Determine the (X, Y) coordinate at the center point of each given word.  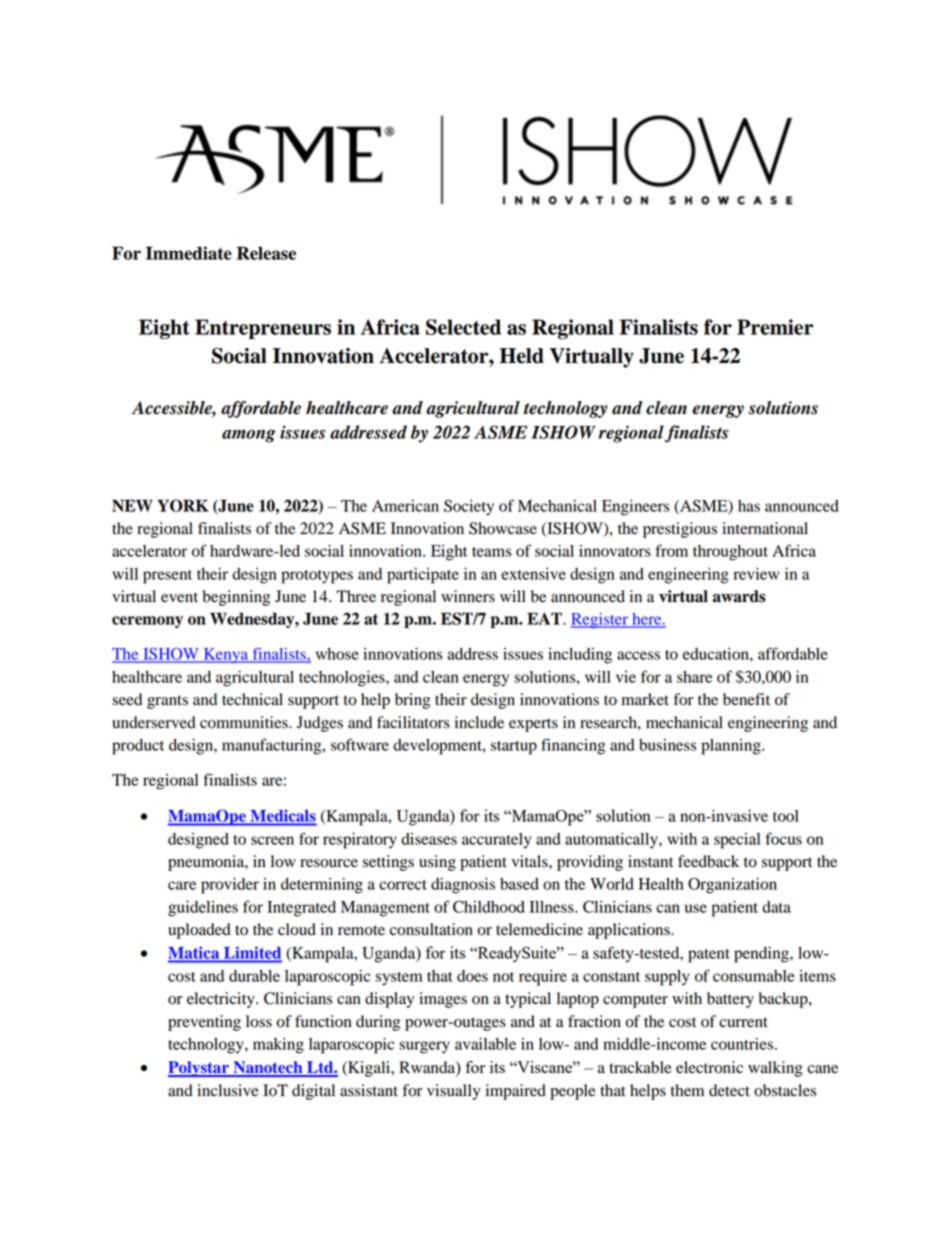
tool (786, 816)
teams (491, 552)
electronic (709, 1067)
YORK (183, 505)
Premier (775, 327)
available (485, 1044)
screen (272, 840)
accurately (496, 841)
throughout (730, 553)
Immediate (189, 253)
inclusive (228, 1090)
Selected (463, 327)
